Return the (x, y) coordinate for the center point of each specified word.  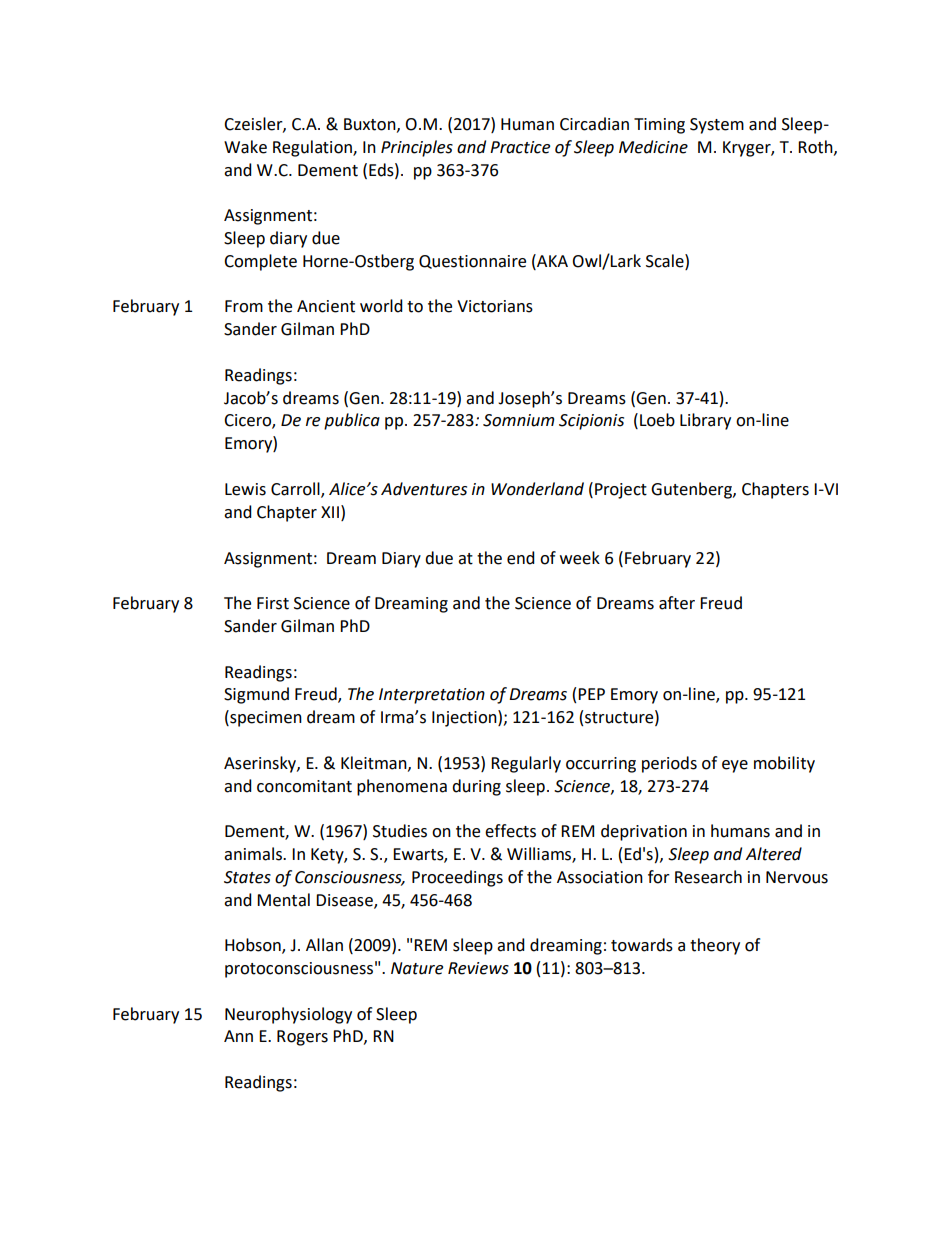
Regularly (526, 764)
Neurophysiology (288, 1015)
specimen (265, 718)
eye (735, 766)
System (717, 126)
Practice (520, 147)
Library (705, 421)
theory (715, 946)
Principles (417, 148)
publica (352, 421)
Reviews (478, 968)
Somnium (519, 420)
